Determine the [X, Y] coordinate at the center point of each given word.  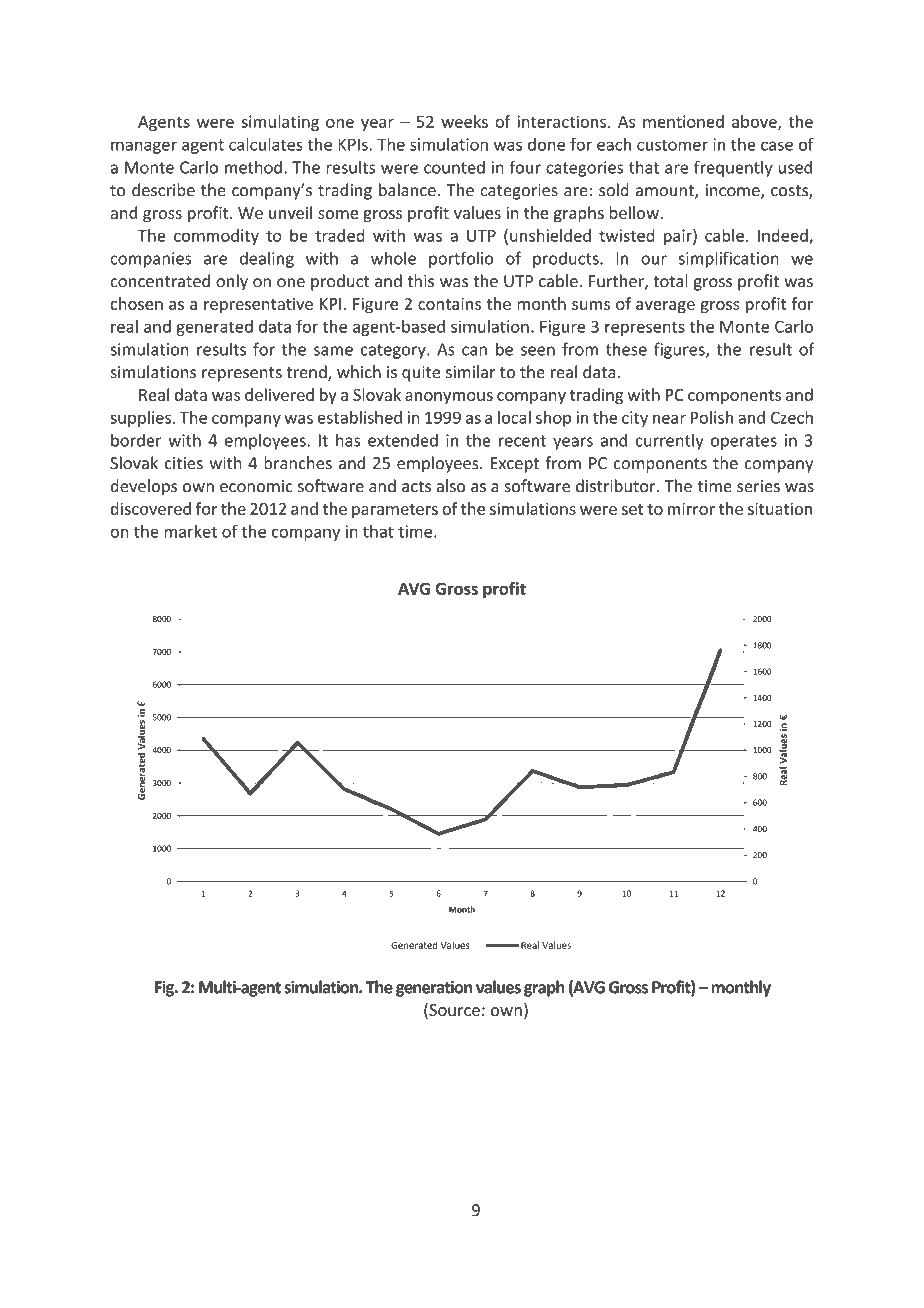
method [253, 167]
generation [434, 989]
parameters [395, 511]
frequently [733, 168]
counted [454, 167]
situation [780, 508]
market [190, 531]
